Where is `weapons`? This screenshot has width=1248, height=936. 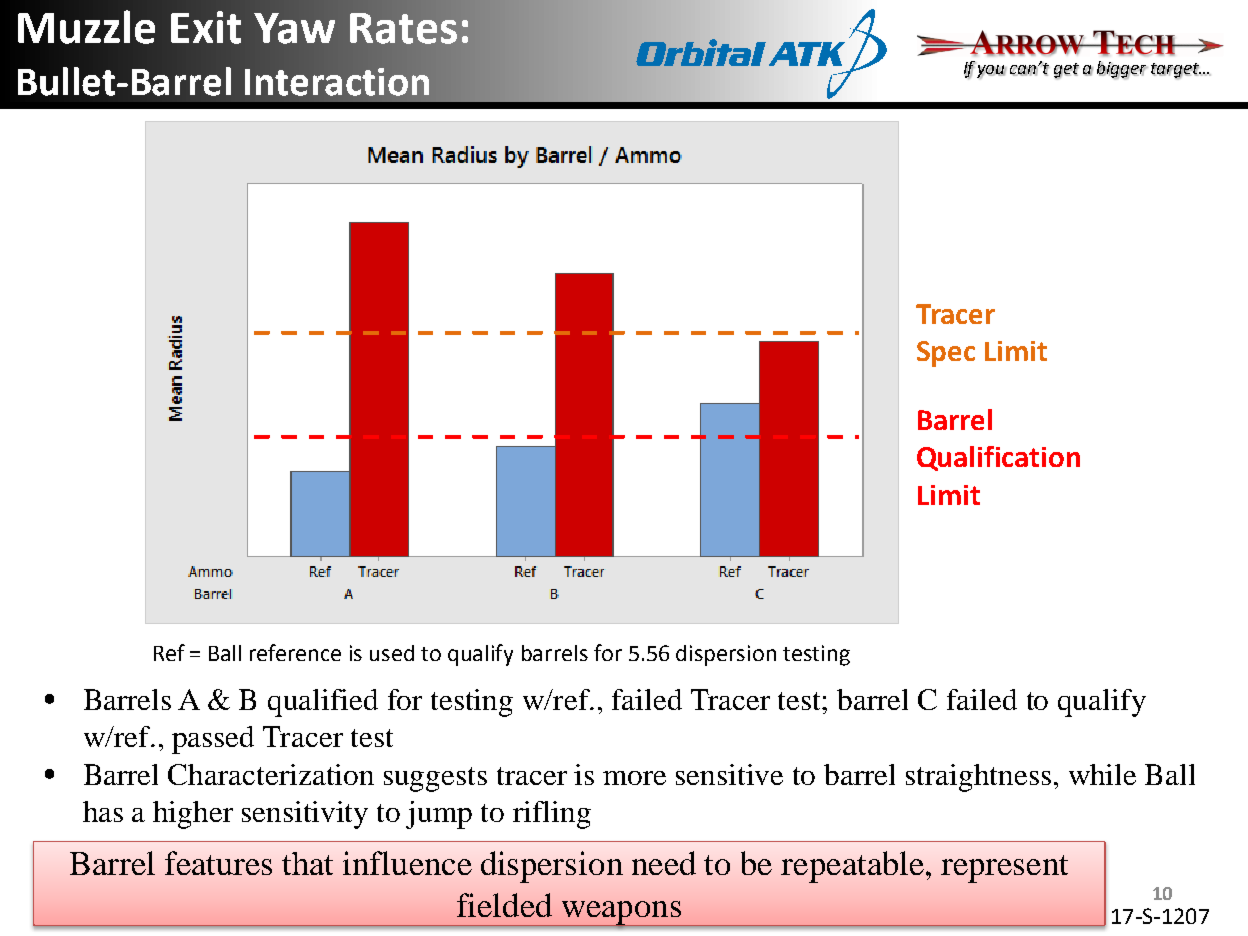
weapons is located at coordinates (621, 913).
